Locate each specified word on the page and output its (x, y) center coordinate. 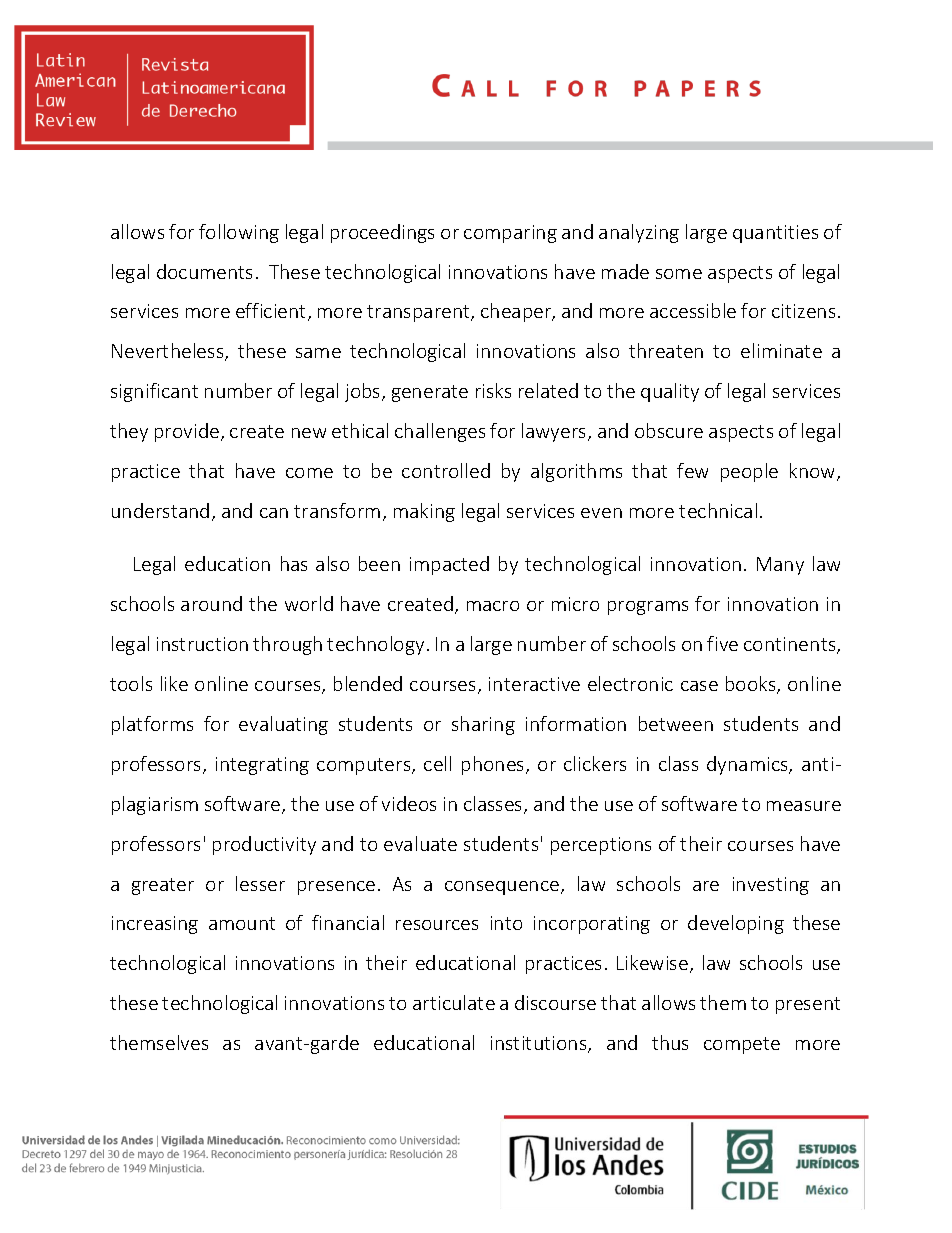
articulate (454, 1002)
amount (242, 923)
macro (493, 606)
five (722, 643)
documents (204, 271)
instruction (202, 644)
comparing (510, 234)
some (679, 274)
